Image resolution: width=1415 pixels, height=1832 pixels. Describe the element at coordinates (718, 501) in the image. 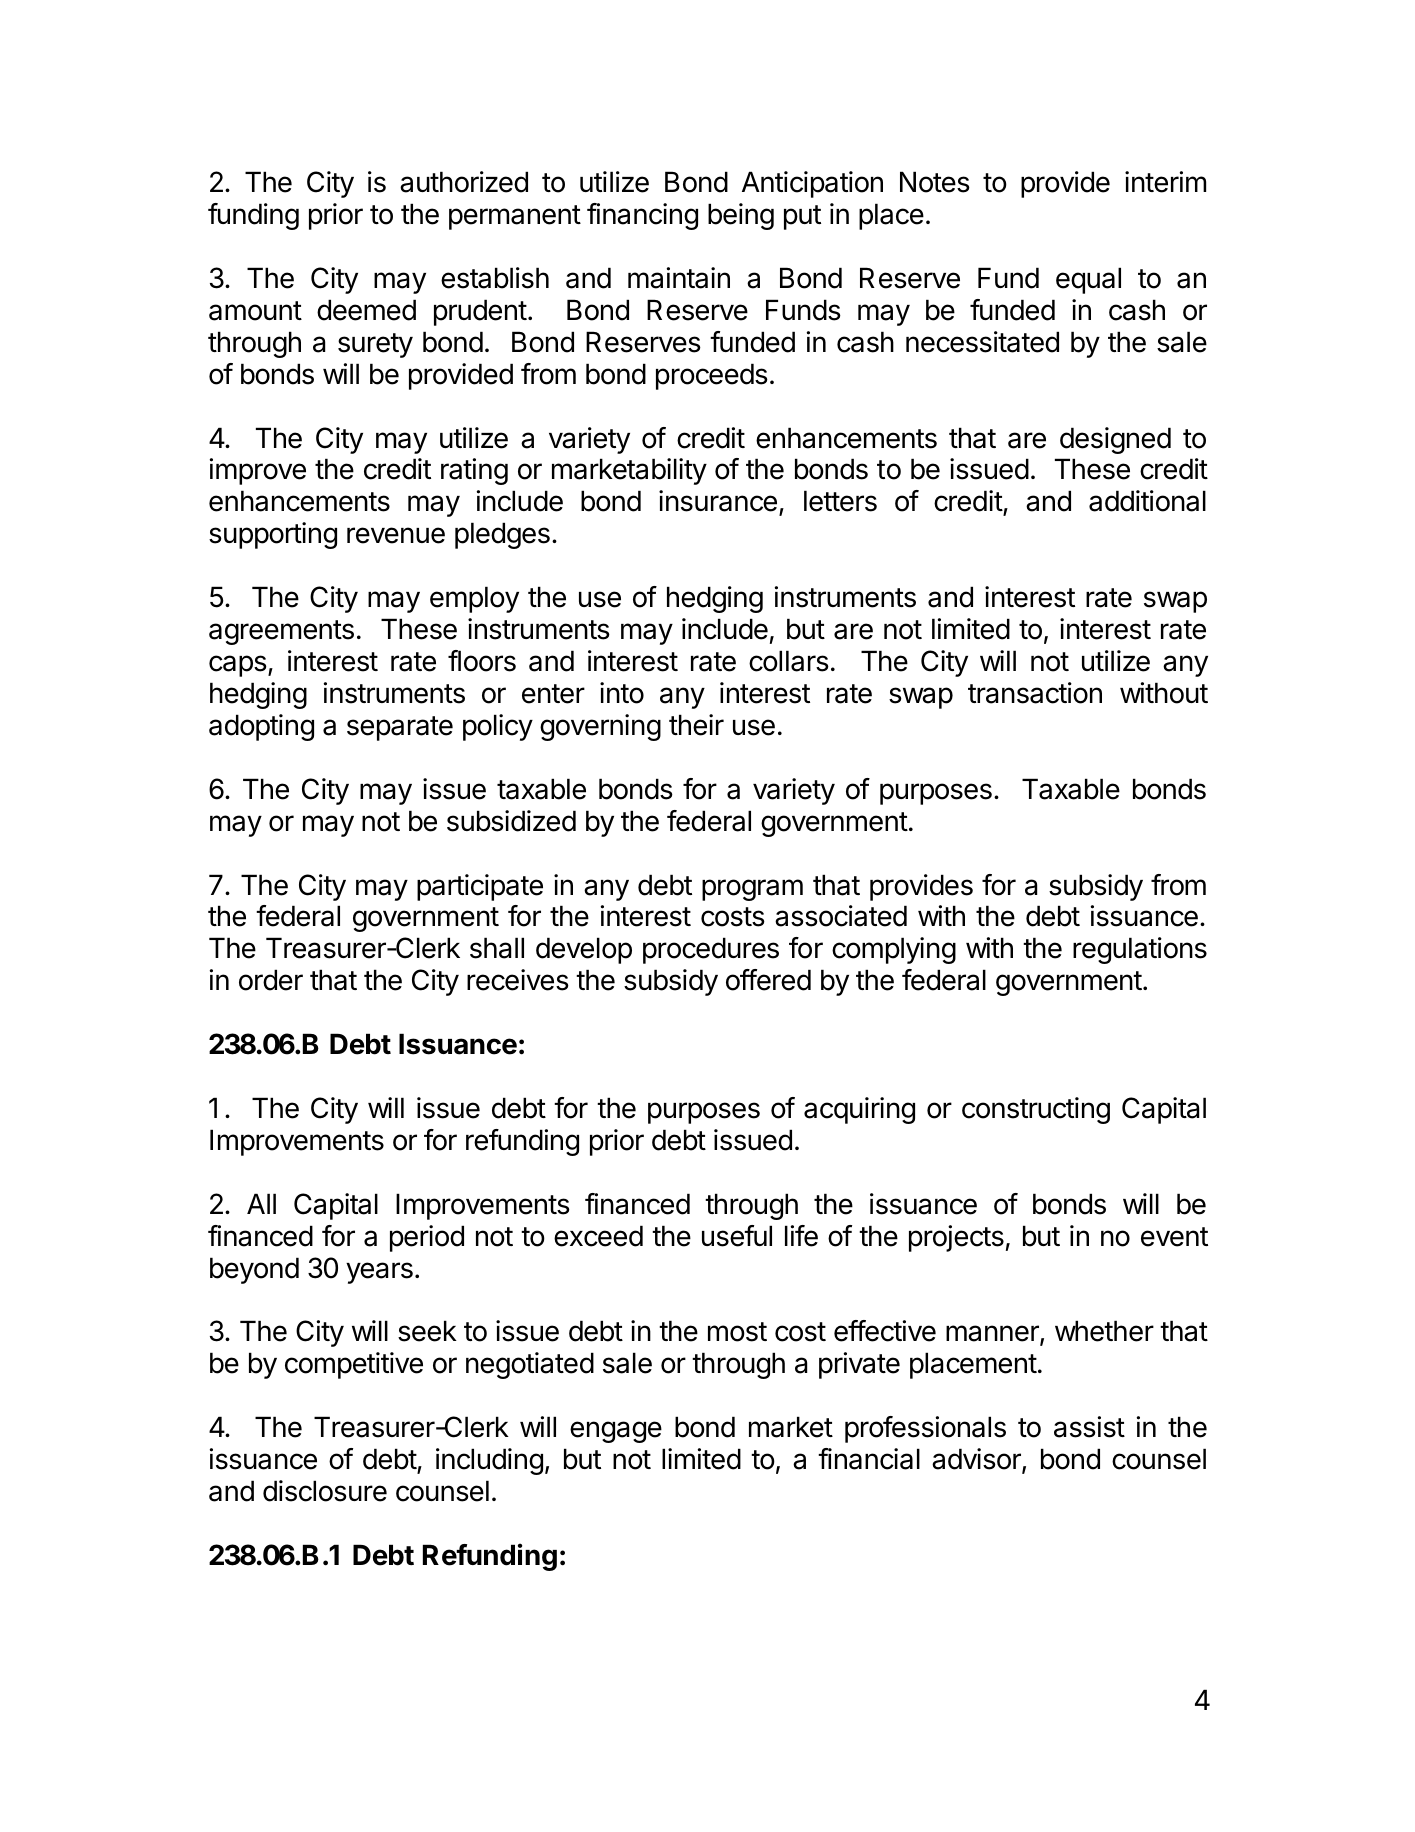

I see `insurance` at that location.
